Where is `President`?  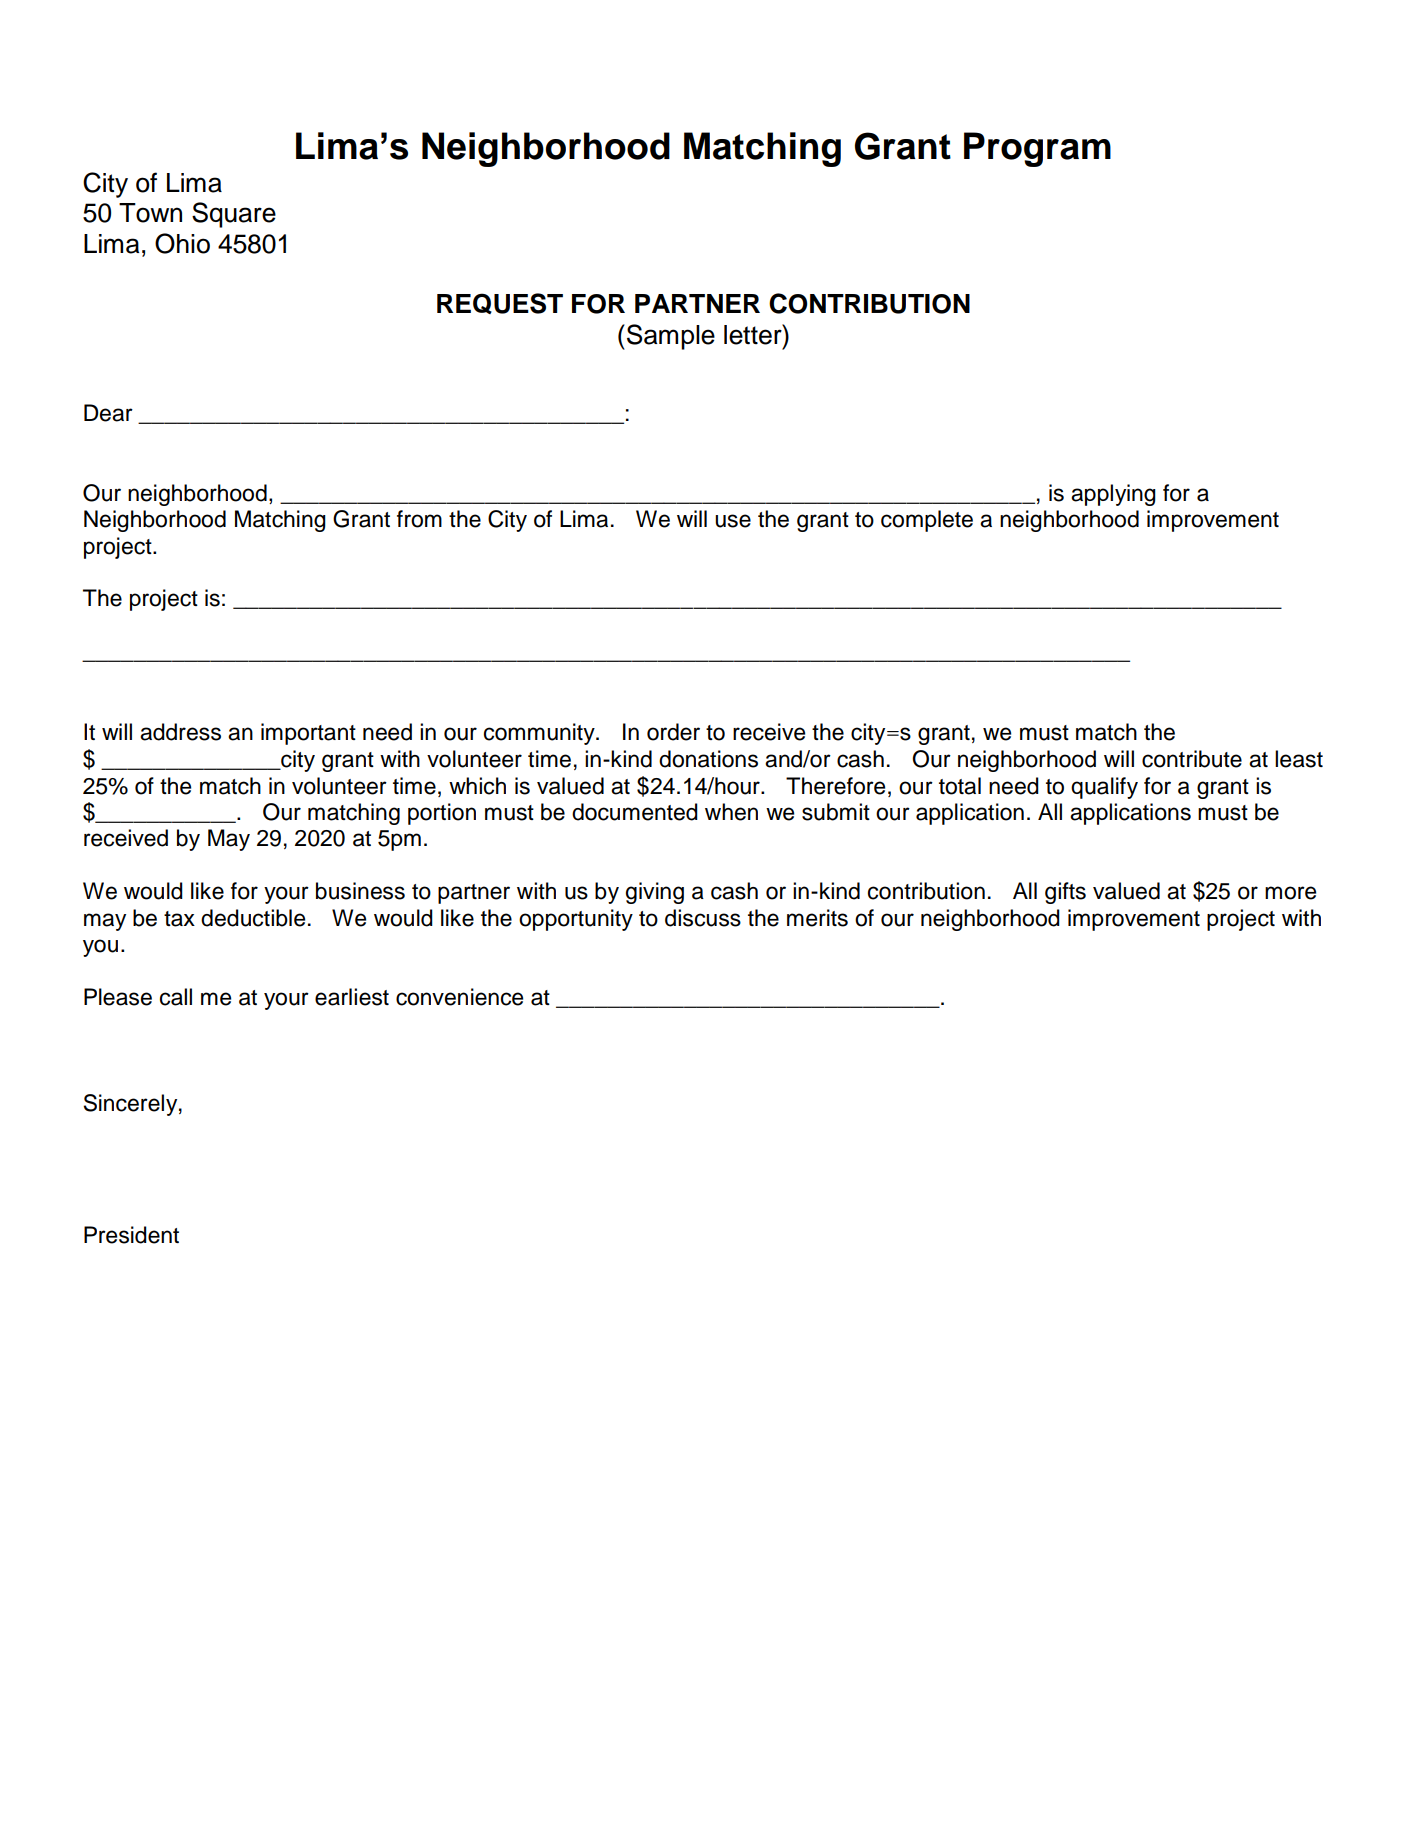 President is located at coordinates (131, 1235).
